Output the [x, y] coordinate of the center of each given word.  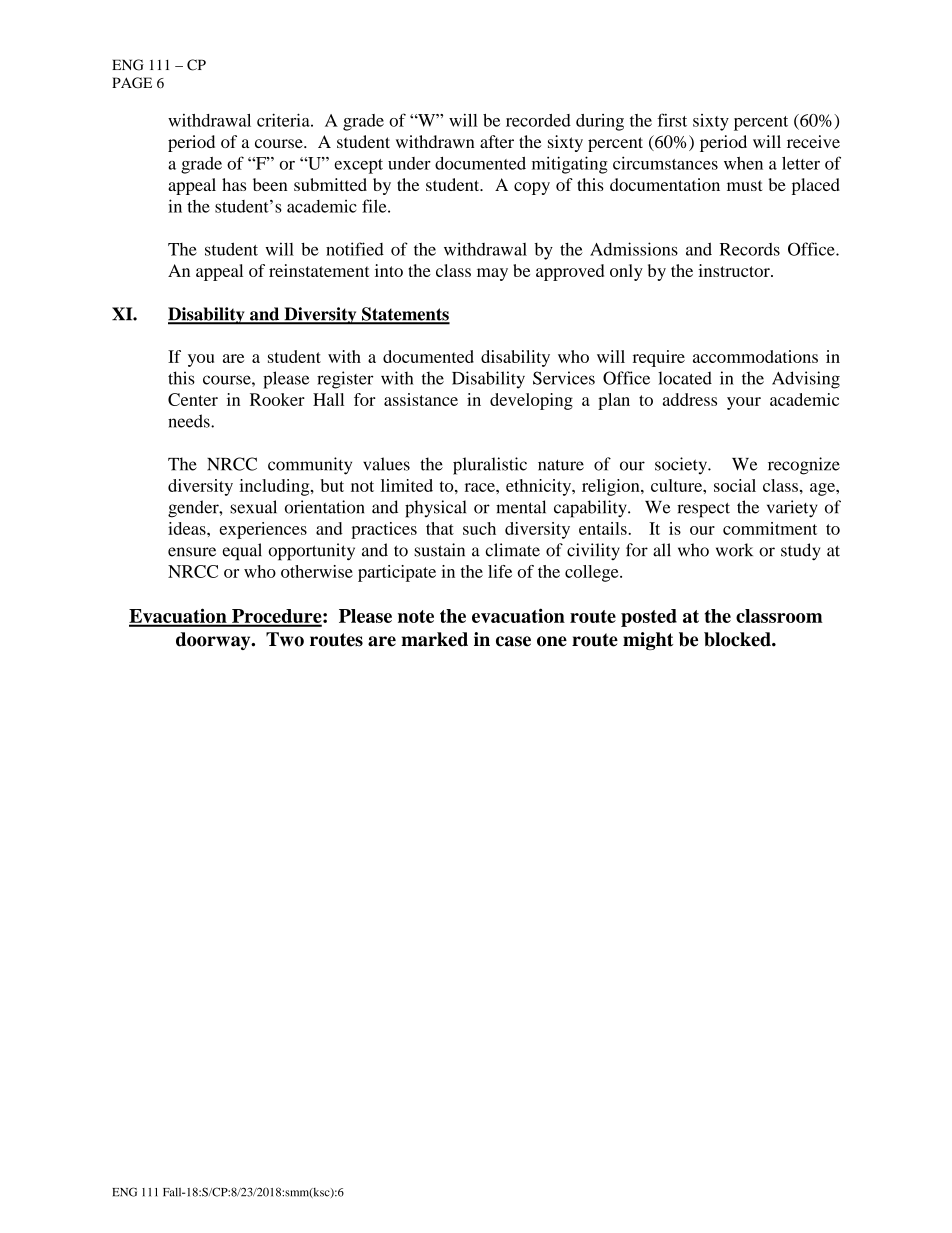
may [492, 274]
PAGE [132, 83]
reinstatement [319, 270]
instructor [735, 270]
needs [190, 421]
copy [532, 188]
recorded [538, 120]
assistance [421, 399]
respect [703, 510]
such [479, 528]
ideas [188, 528]
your [744, 403]
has [234, 184]
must [745, 185]
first [672, 120]
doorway [214, 641]
